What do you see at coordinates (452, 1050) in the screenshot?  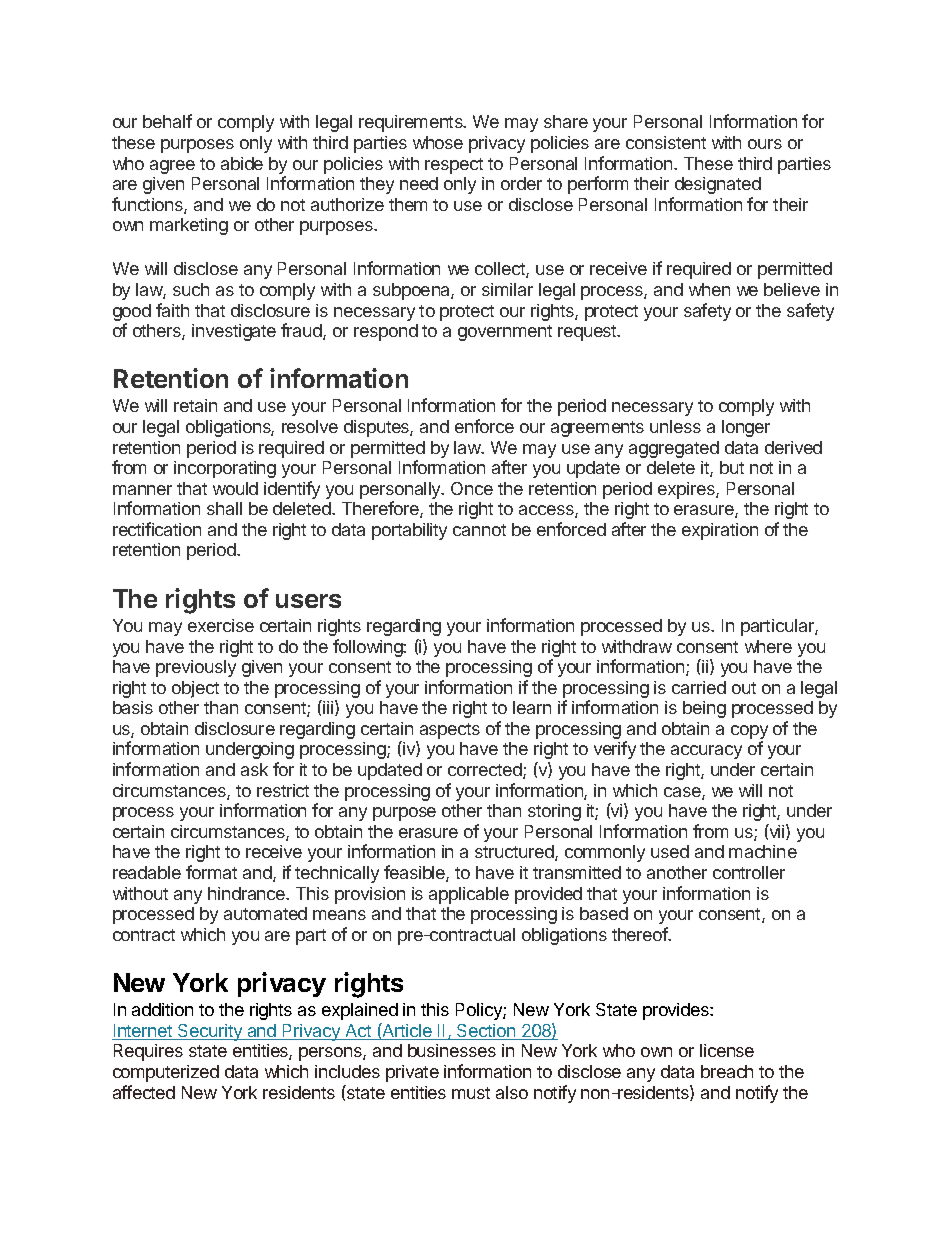 I see `businesses` at bounding box center [452, 1050].
